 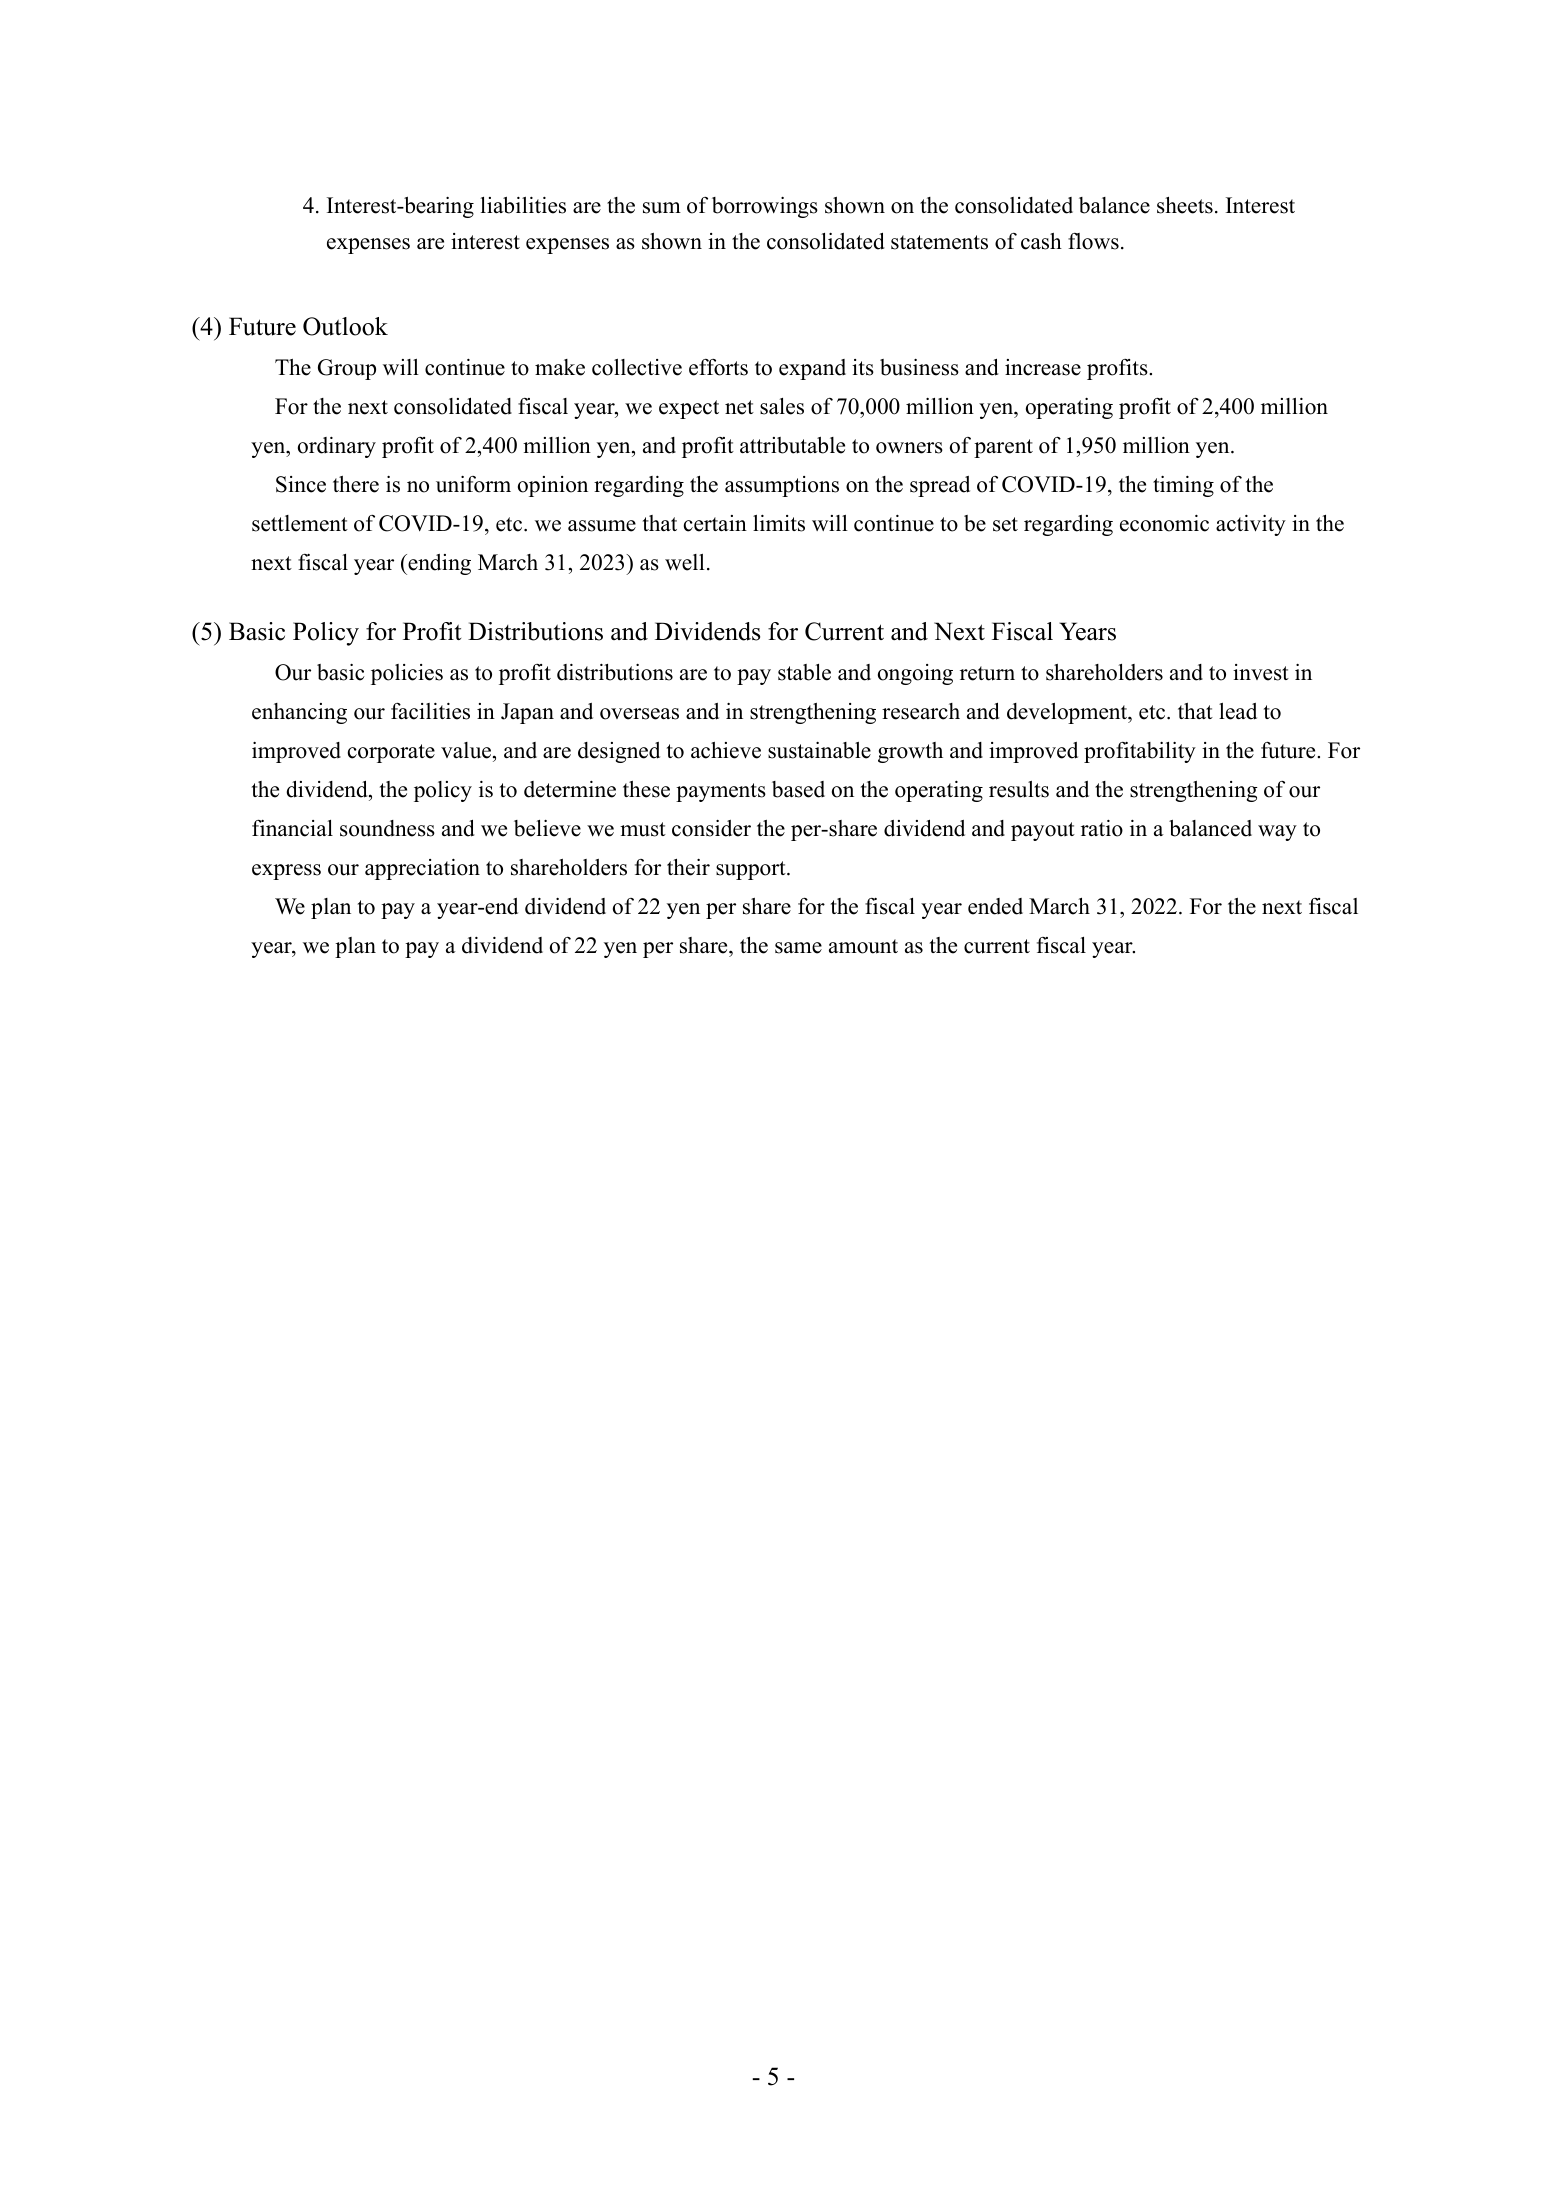 I want to click on sales, so click(x=782, y=406).
